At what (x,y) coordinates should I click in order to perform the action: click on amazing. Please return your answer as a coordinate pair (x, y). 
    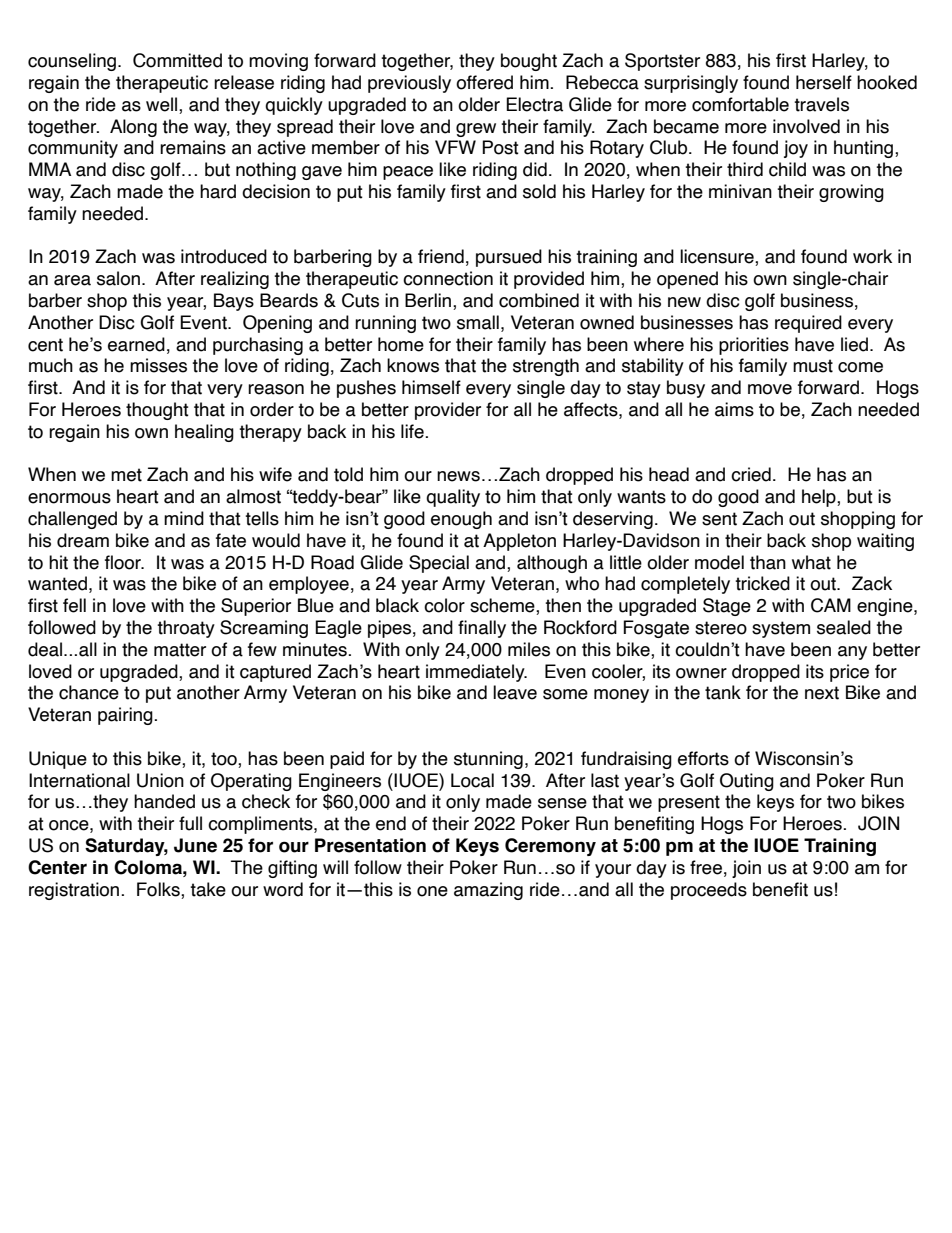
    Looking at the image, I should click on (488, 891).
